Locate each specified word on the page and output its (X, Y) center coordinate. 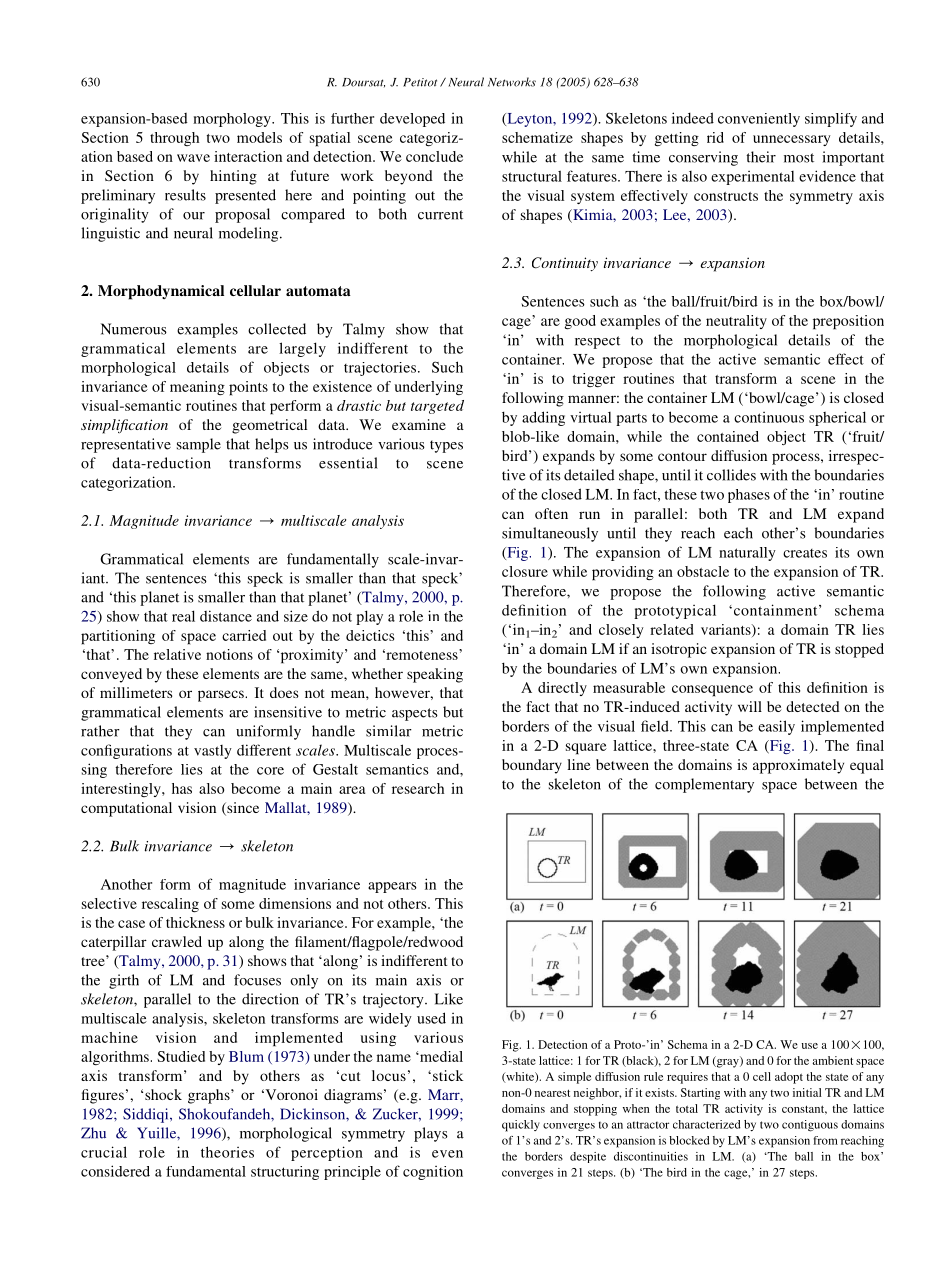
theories (227, 1152)
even (447, 1154)
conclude (434, 156)
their (761, 157)
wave (193, 158)
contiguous (810, 1126)
